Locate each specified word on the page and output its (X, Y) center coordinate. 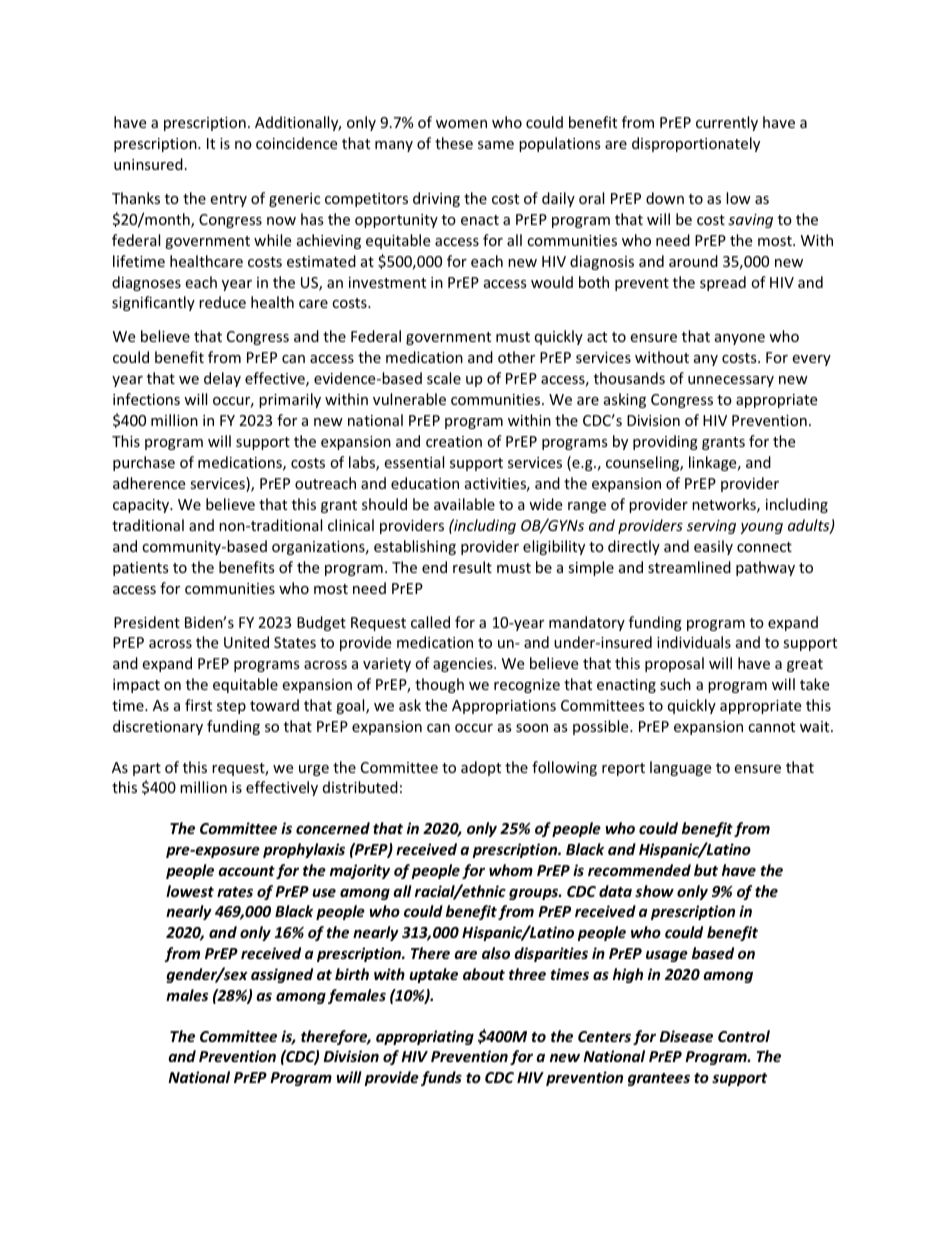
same (496, 145)
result (472, 567)
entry (228, 200)
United (246, 642)
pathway (765, 568)
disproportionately (696, 144)
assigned (282, 975)
